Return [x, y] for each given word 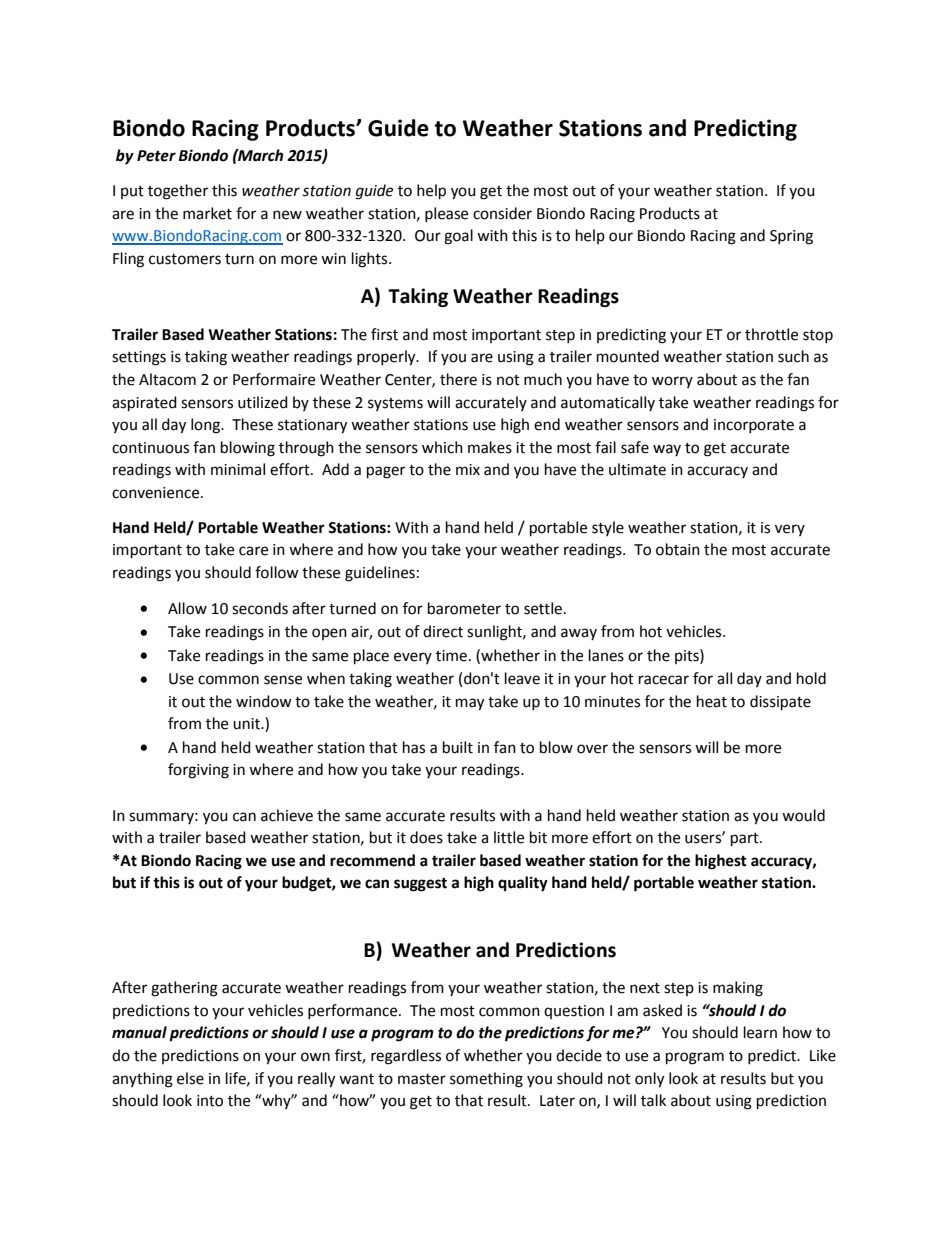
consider [502, 213]
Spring [791, 237]
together [178, 192]
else [190, 1078]
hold [811, 678]
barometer [464, 608]
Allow [187, 608]
